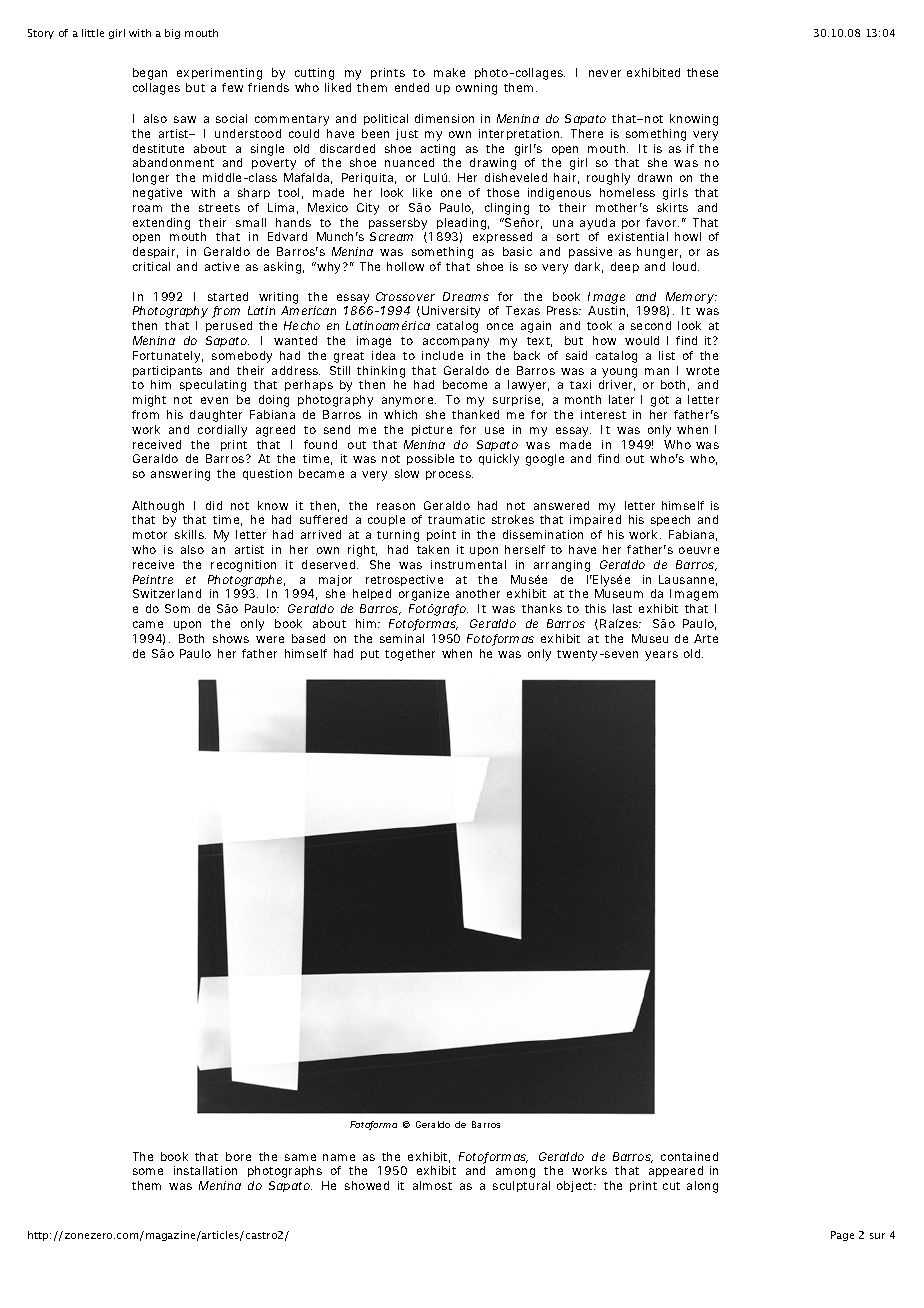  What do you see at coordinates (449, 72) in the screenshot?
I see `make` at bounding box center [449, 72].
